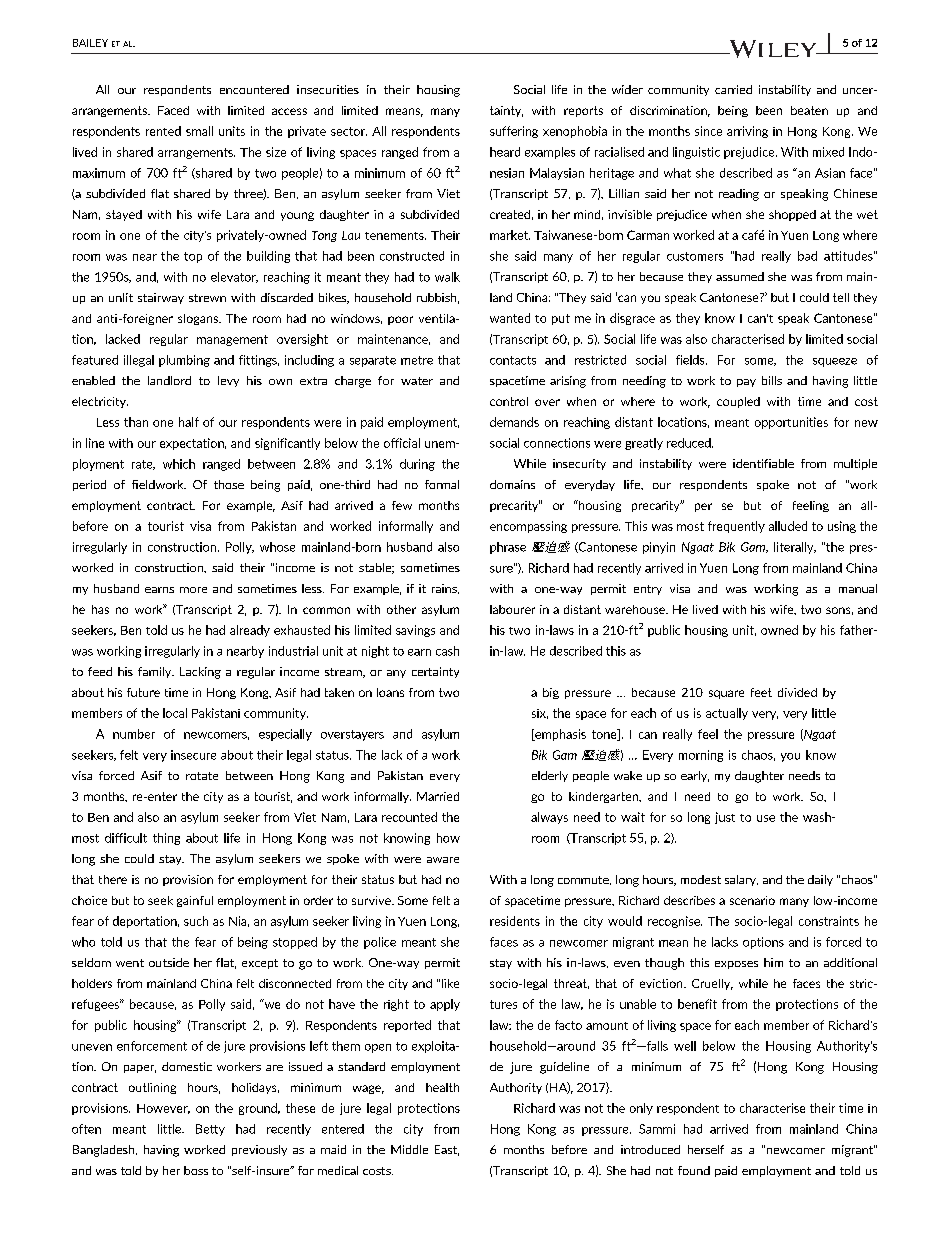 This screenshot has width=952, height=1251. What do you see at coordinates (254, 89) in the screenshot?
I see `encountered` at bounding box center [254, 89].
